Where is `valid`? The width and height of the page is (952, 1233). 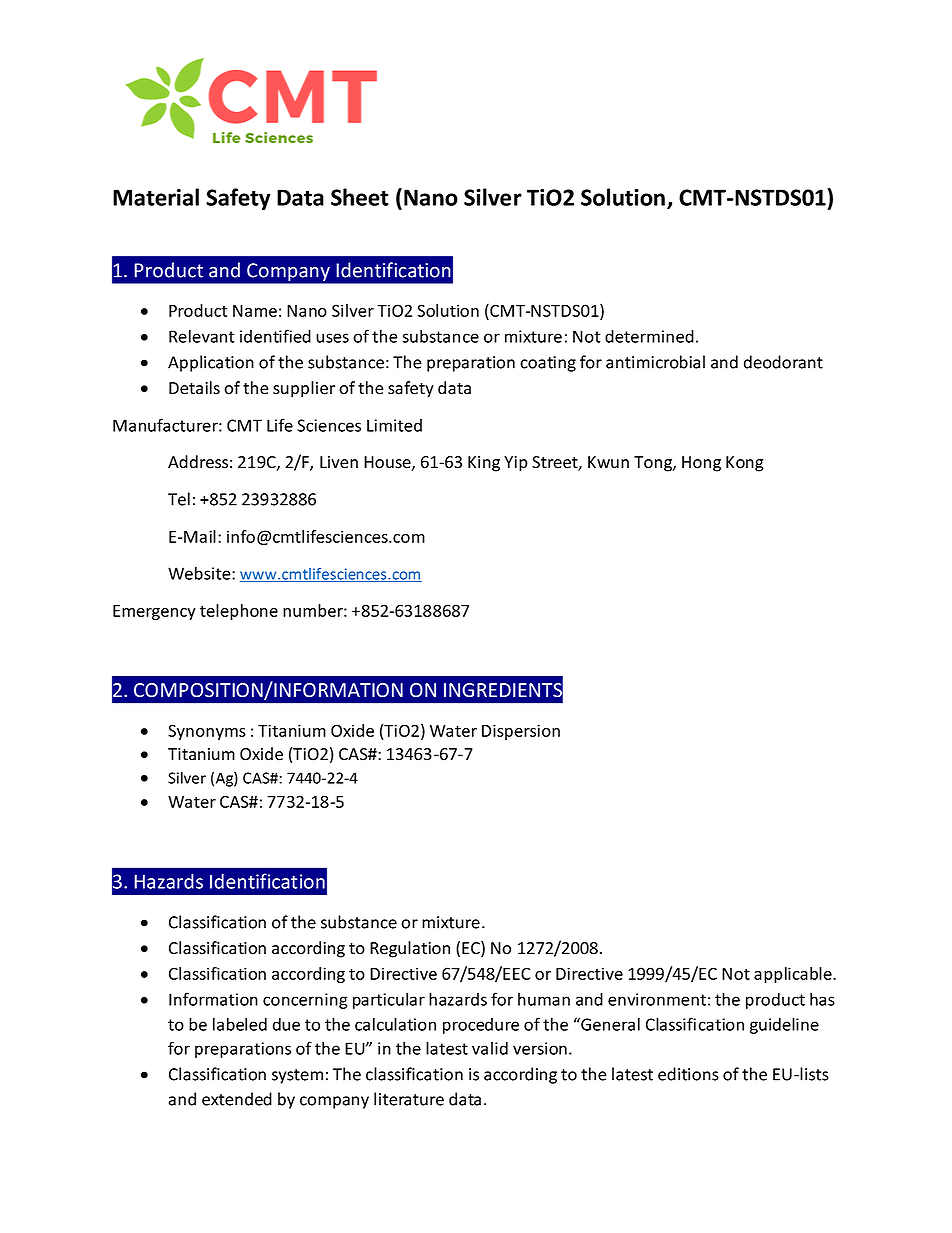
valid is located at coordinates (490, 1048).
